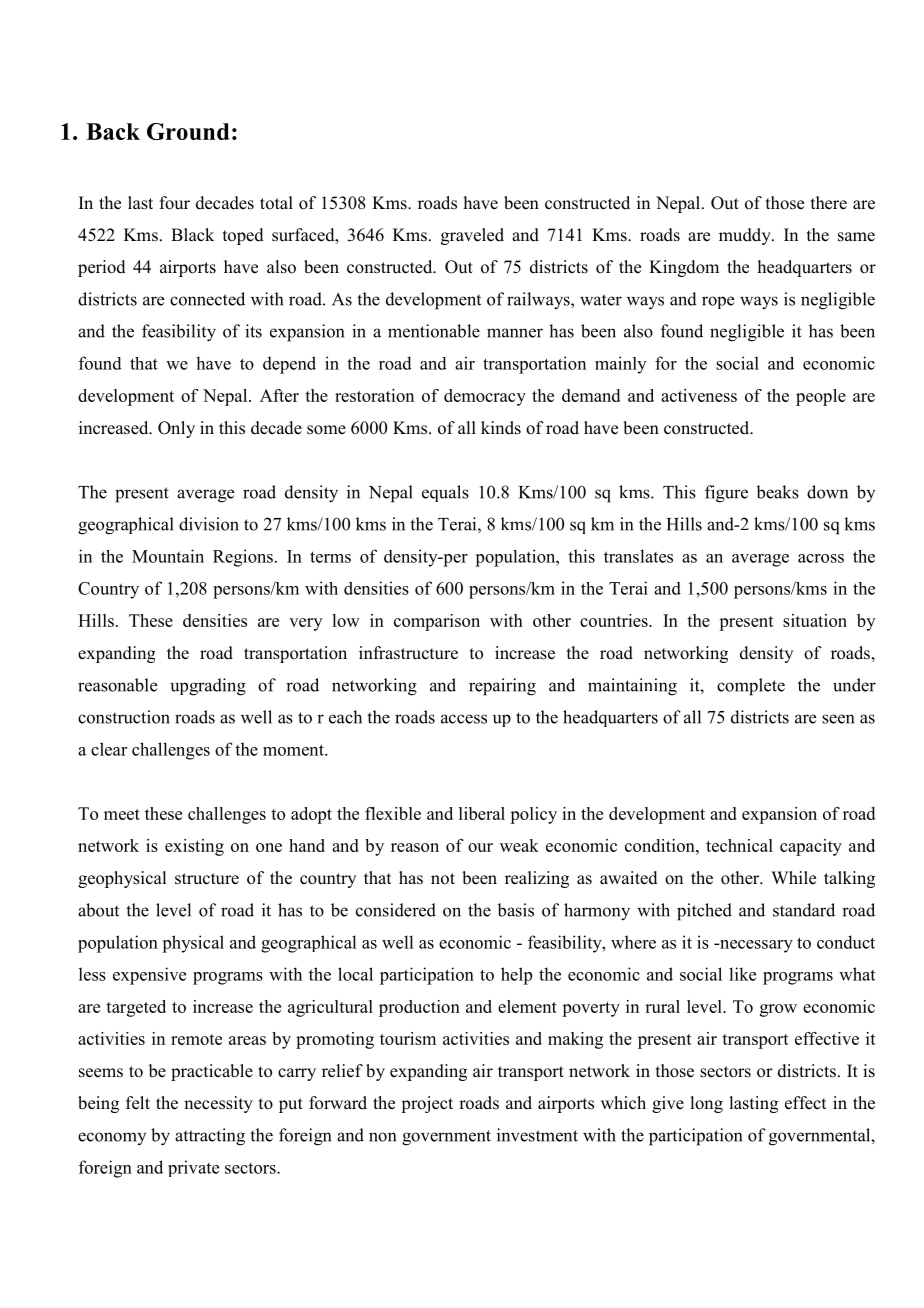 The image size is (924, 1308). What do you see at coordinates (276, 203) in the image?
I see `total` at bounding box center [276, 203].
